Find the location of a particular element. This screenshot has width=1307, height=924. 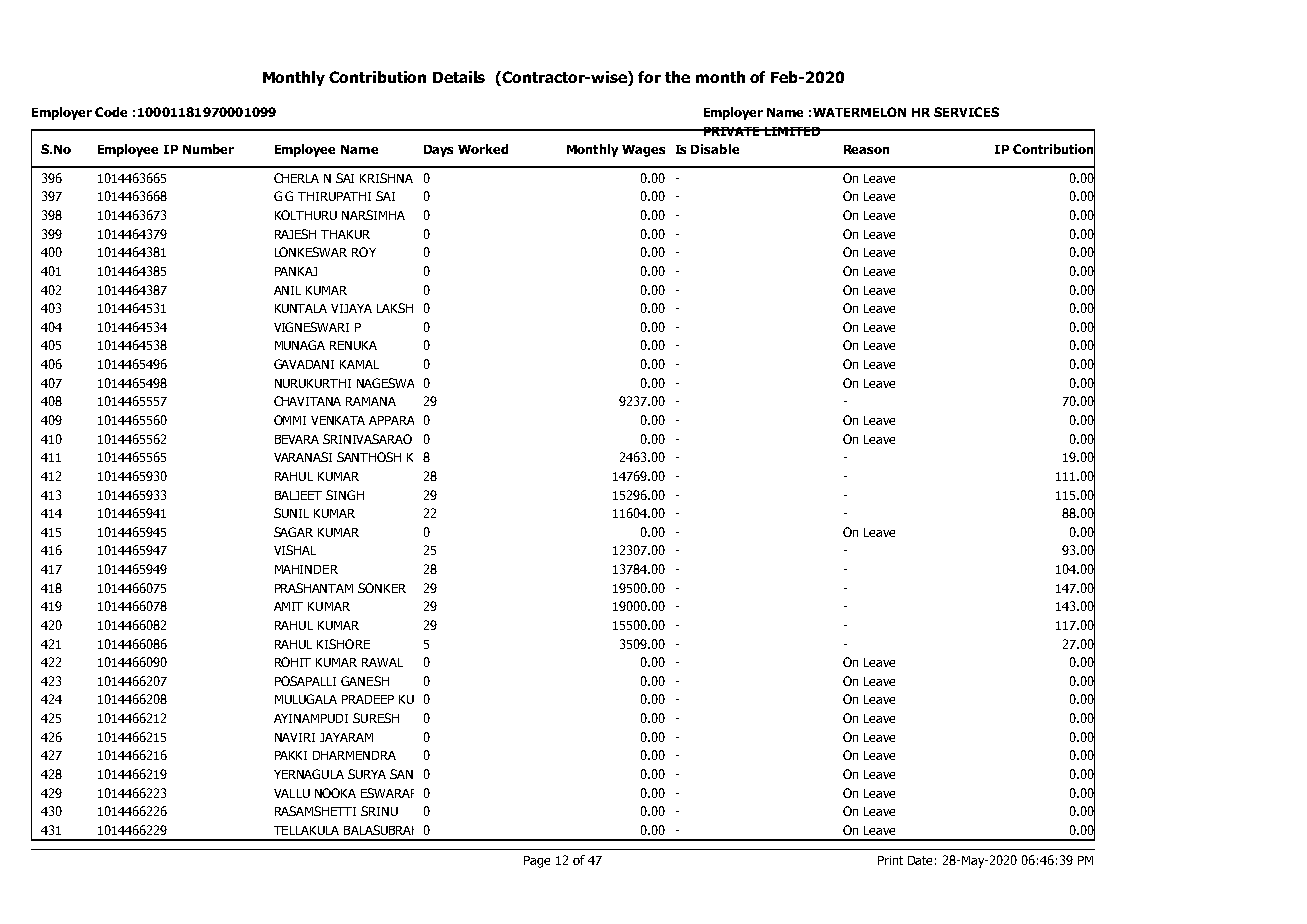

Page is located at coordinates (537, 862).
